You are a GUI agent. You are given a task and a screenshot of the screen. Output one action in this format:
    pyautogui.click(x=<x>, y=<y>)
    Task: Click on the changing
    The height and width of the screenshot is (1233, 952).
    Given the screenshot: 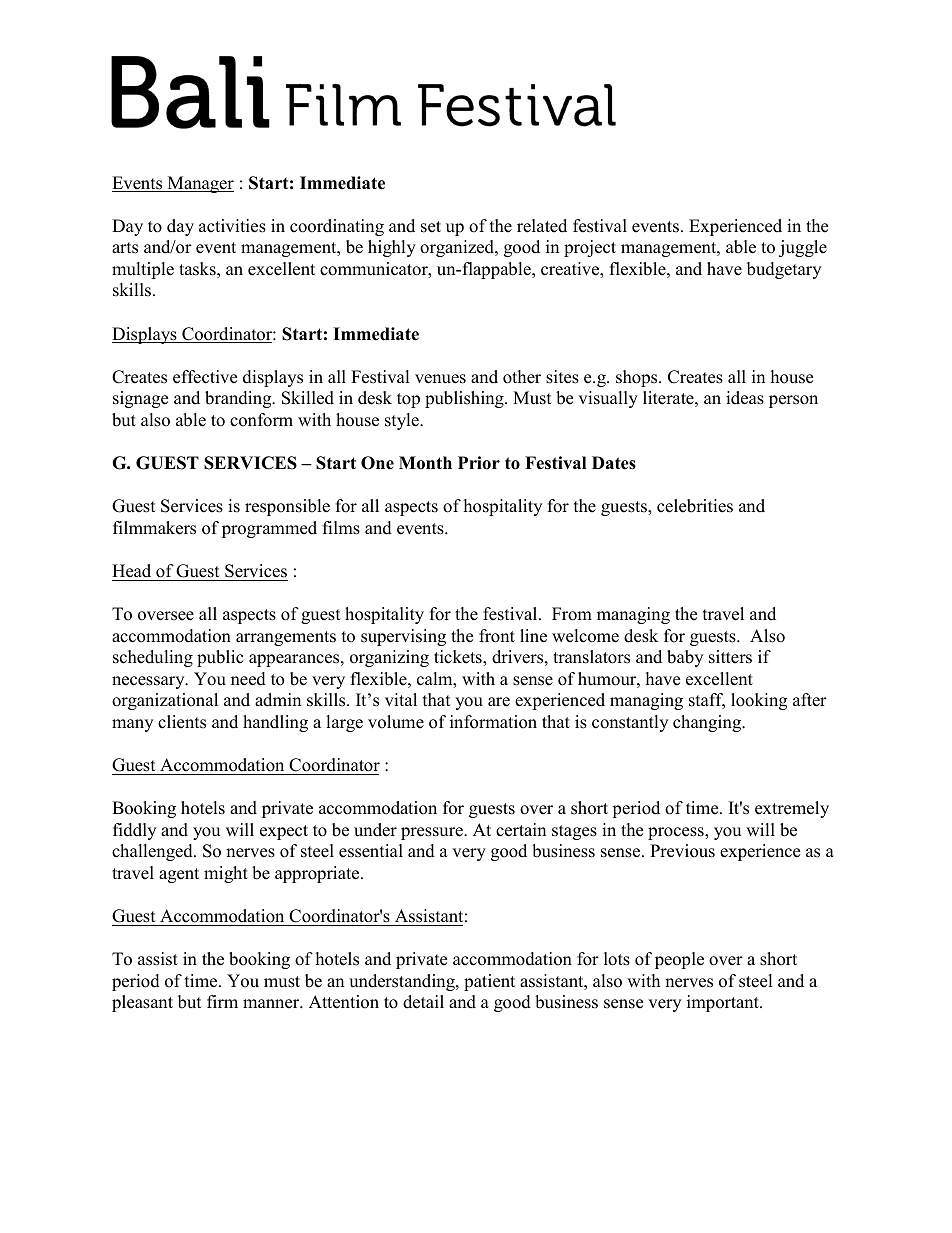 What is the action you would take?
    pyautogui.click(x=708, y=723)
